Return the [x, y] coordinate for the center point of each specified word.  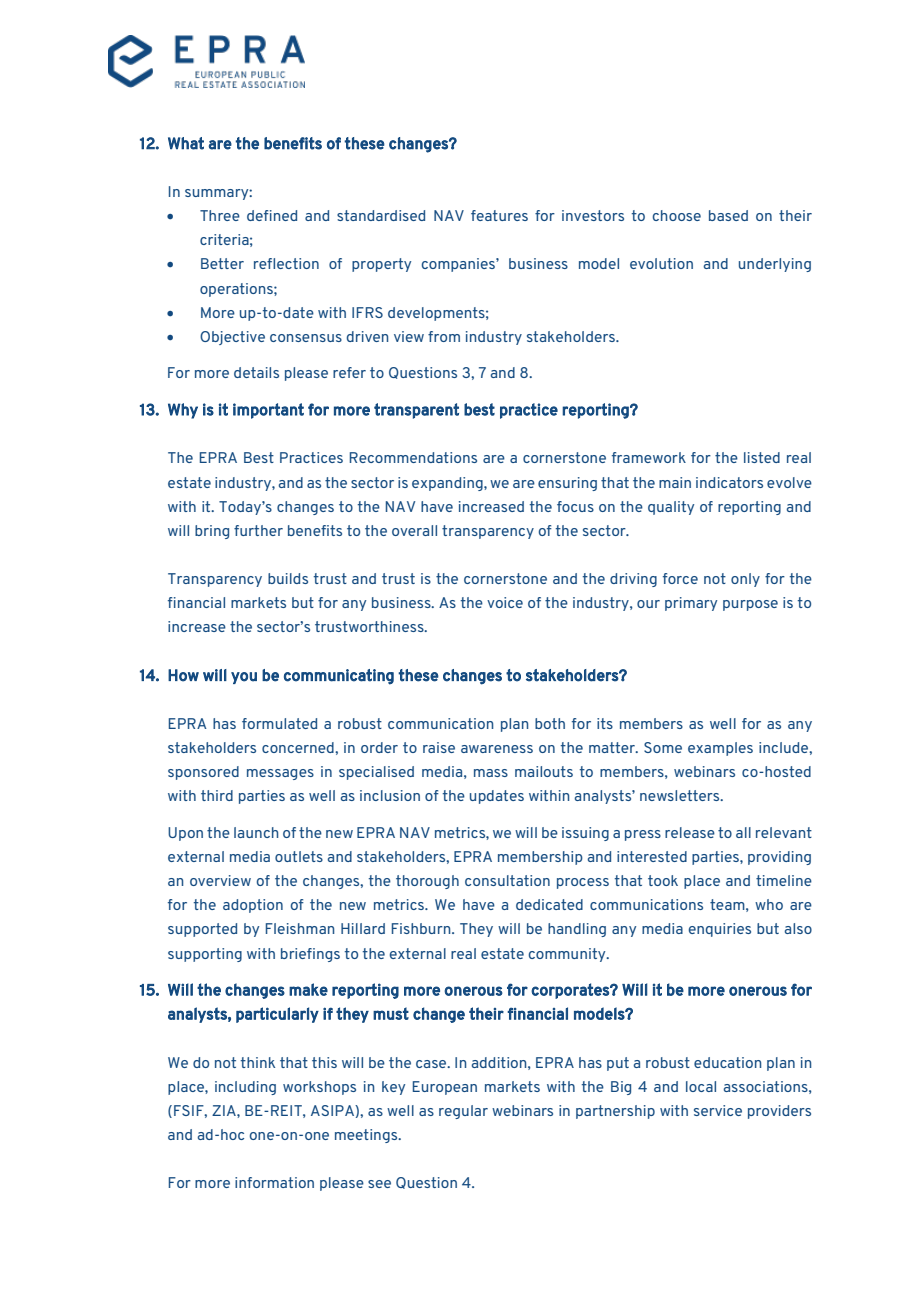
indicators [729, 482]
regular [463, 1112]
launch [256, 832]
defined [272, 215]
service [718, 1110]
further [258, 530]
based [728, 215]
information [274, 1182]
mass [491, 773]
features [499, 215]
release [690, 832]
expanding [448, 484]
